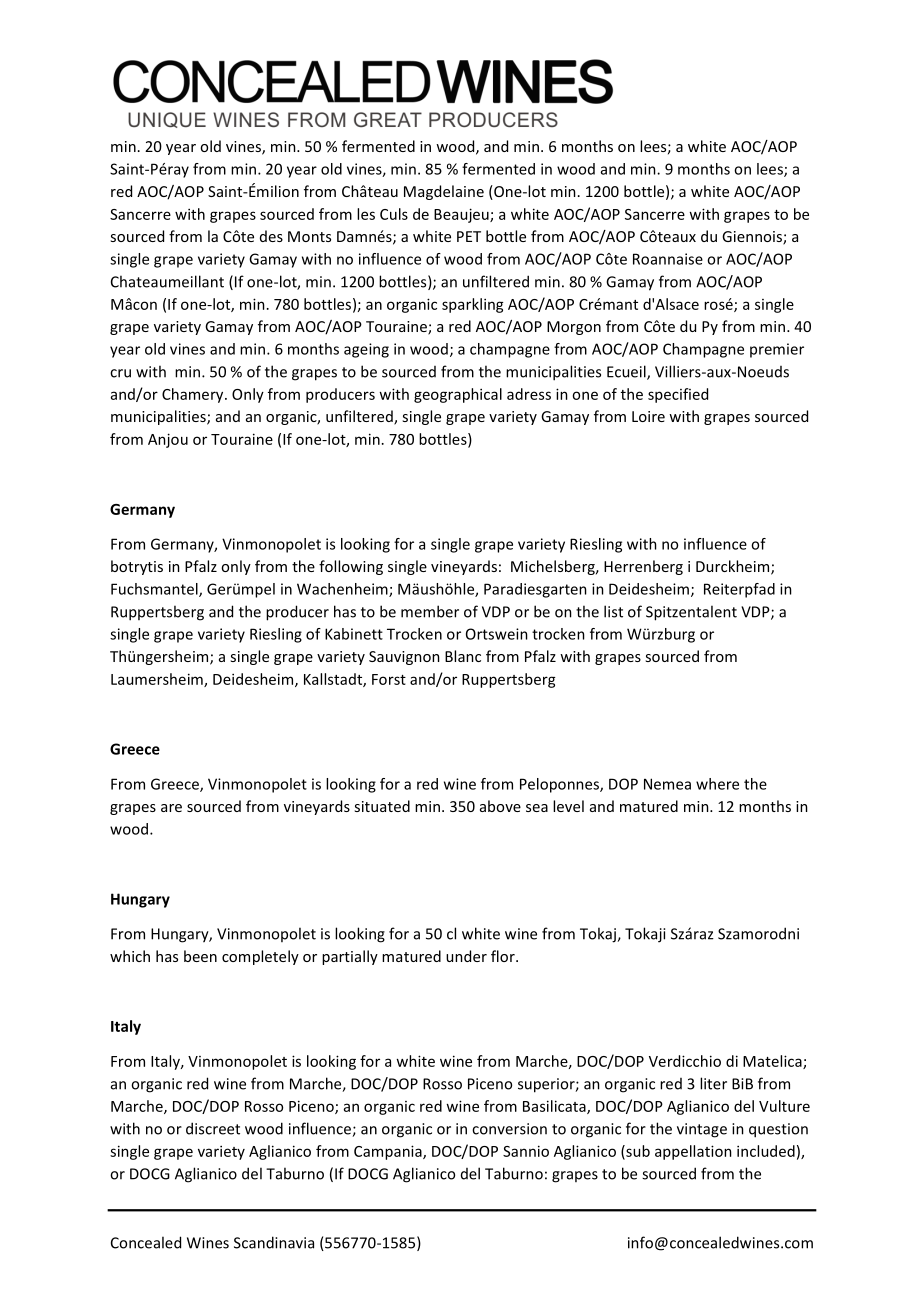 Image resolution: width=924 pixels, height=1308 pixels. I want to click on been, so click(200, 956).
